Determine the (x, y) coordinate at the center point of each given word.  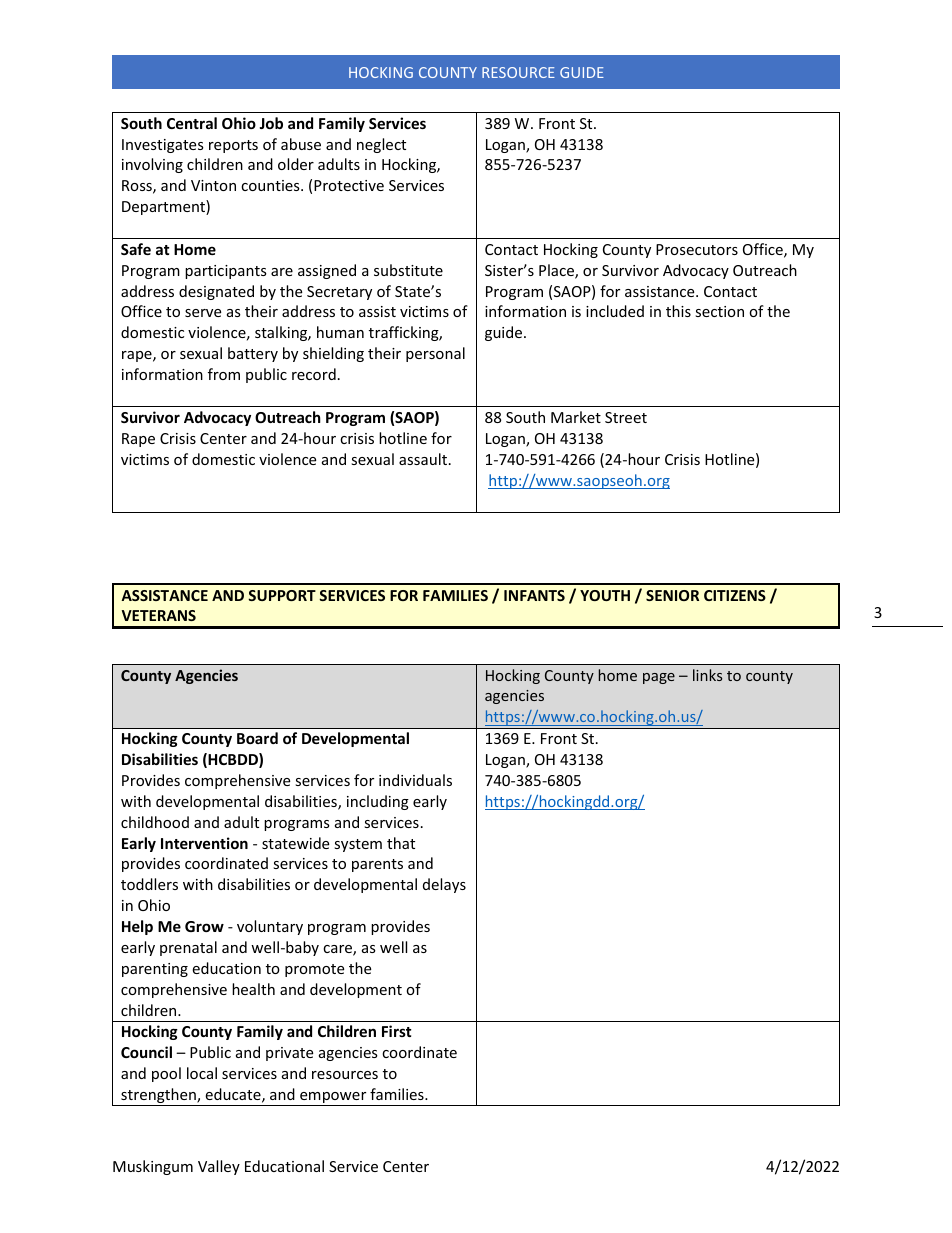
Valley (219, 1167)
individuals (415, 780)
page (659, 678)
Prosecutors (697, 249)
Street (626, 417)
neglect (381, 145)
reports (233, 146)
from (224, 374)
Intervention (204, 843)
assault (423, 459)
